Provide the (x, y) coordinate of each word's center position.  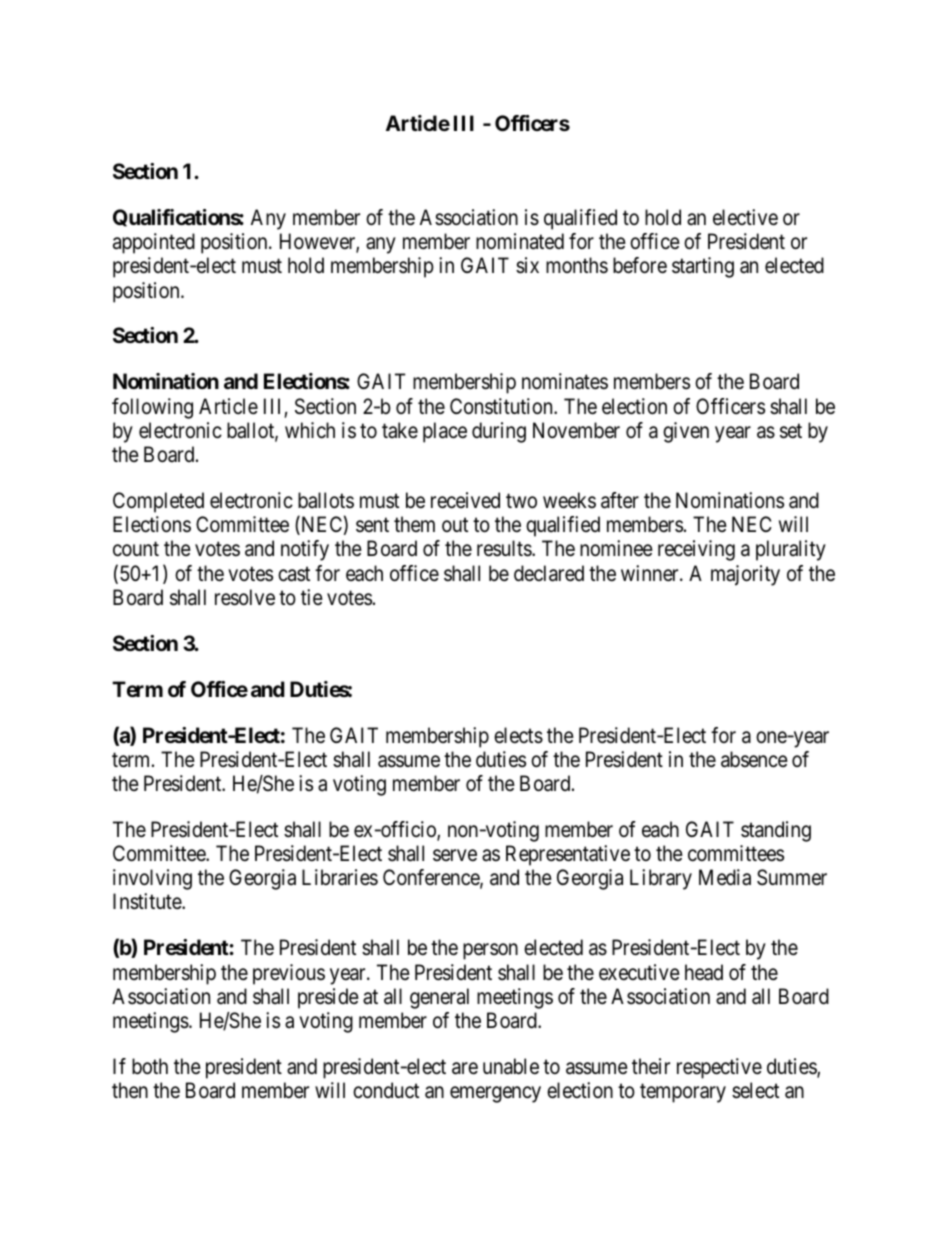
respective (719, 1068)
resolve (245, 597)
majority (745, 575)
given (686, 432)
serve (455, 855)
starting (703, 267)
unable (511, 1066)
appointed (154, 243)
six (527, 265)
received (465, 500)
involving (152, 879)
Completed (158, 502)
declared (549, 573)
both (150, 1066)
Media (725, 877)
